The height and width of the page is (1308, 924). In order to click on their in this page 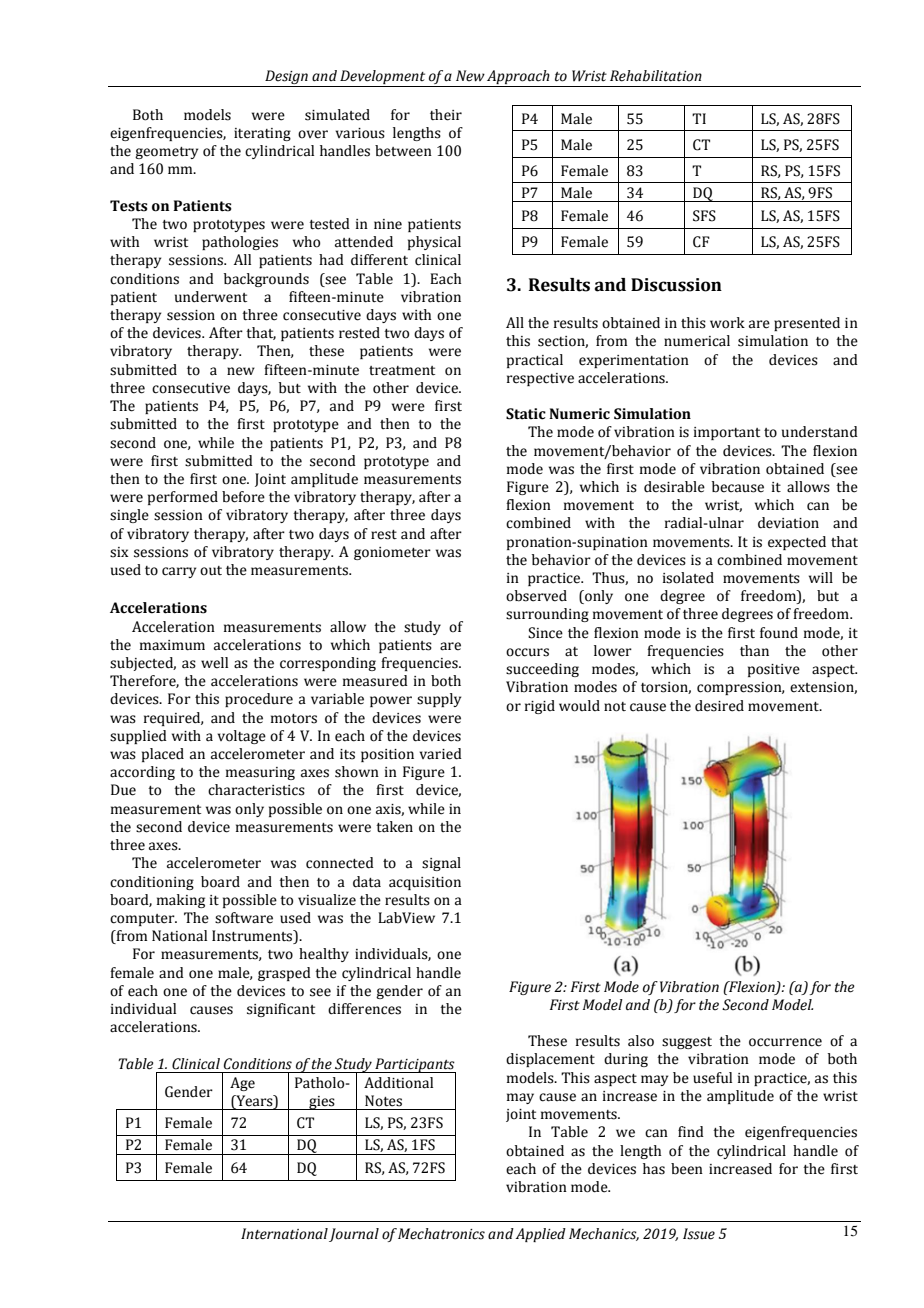, I will do `click(446, 115)`.
